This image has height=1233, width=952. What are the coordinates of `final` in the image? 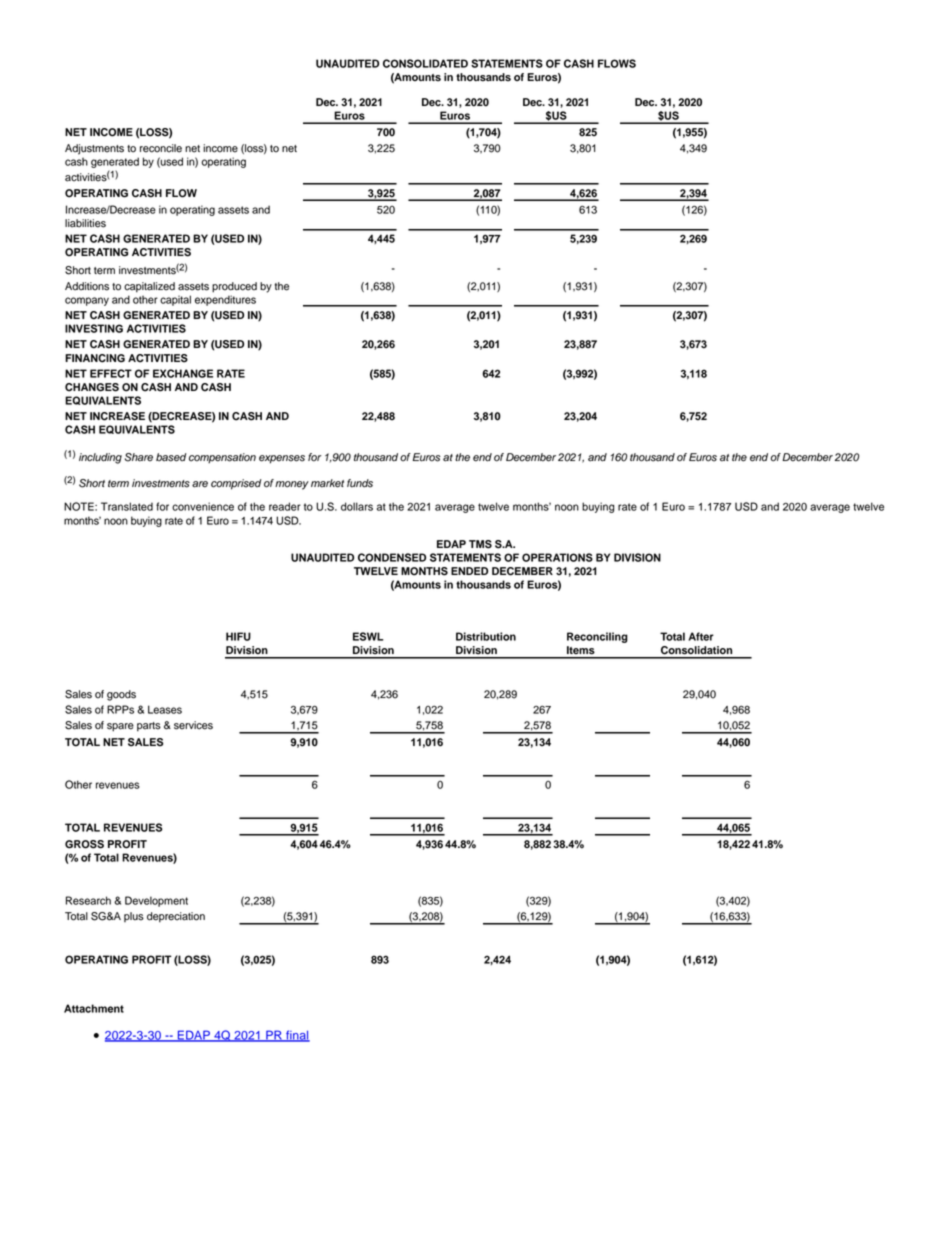 It's located at (297, 1036).
